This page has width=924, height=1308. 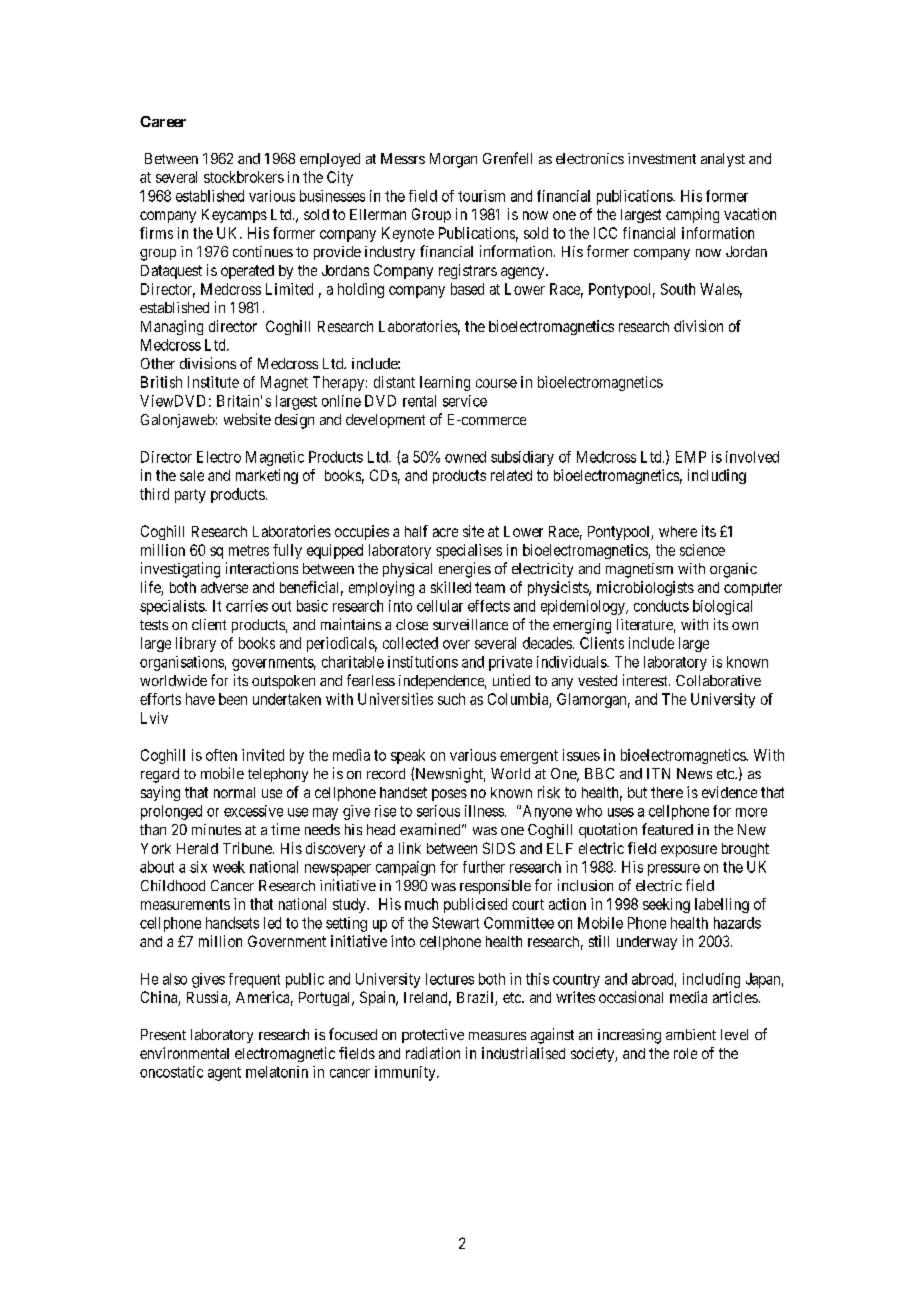 I want to click on South, so click(x=678, y=289).
